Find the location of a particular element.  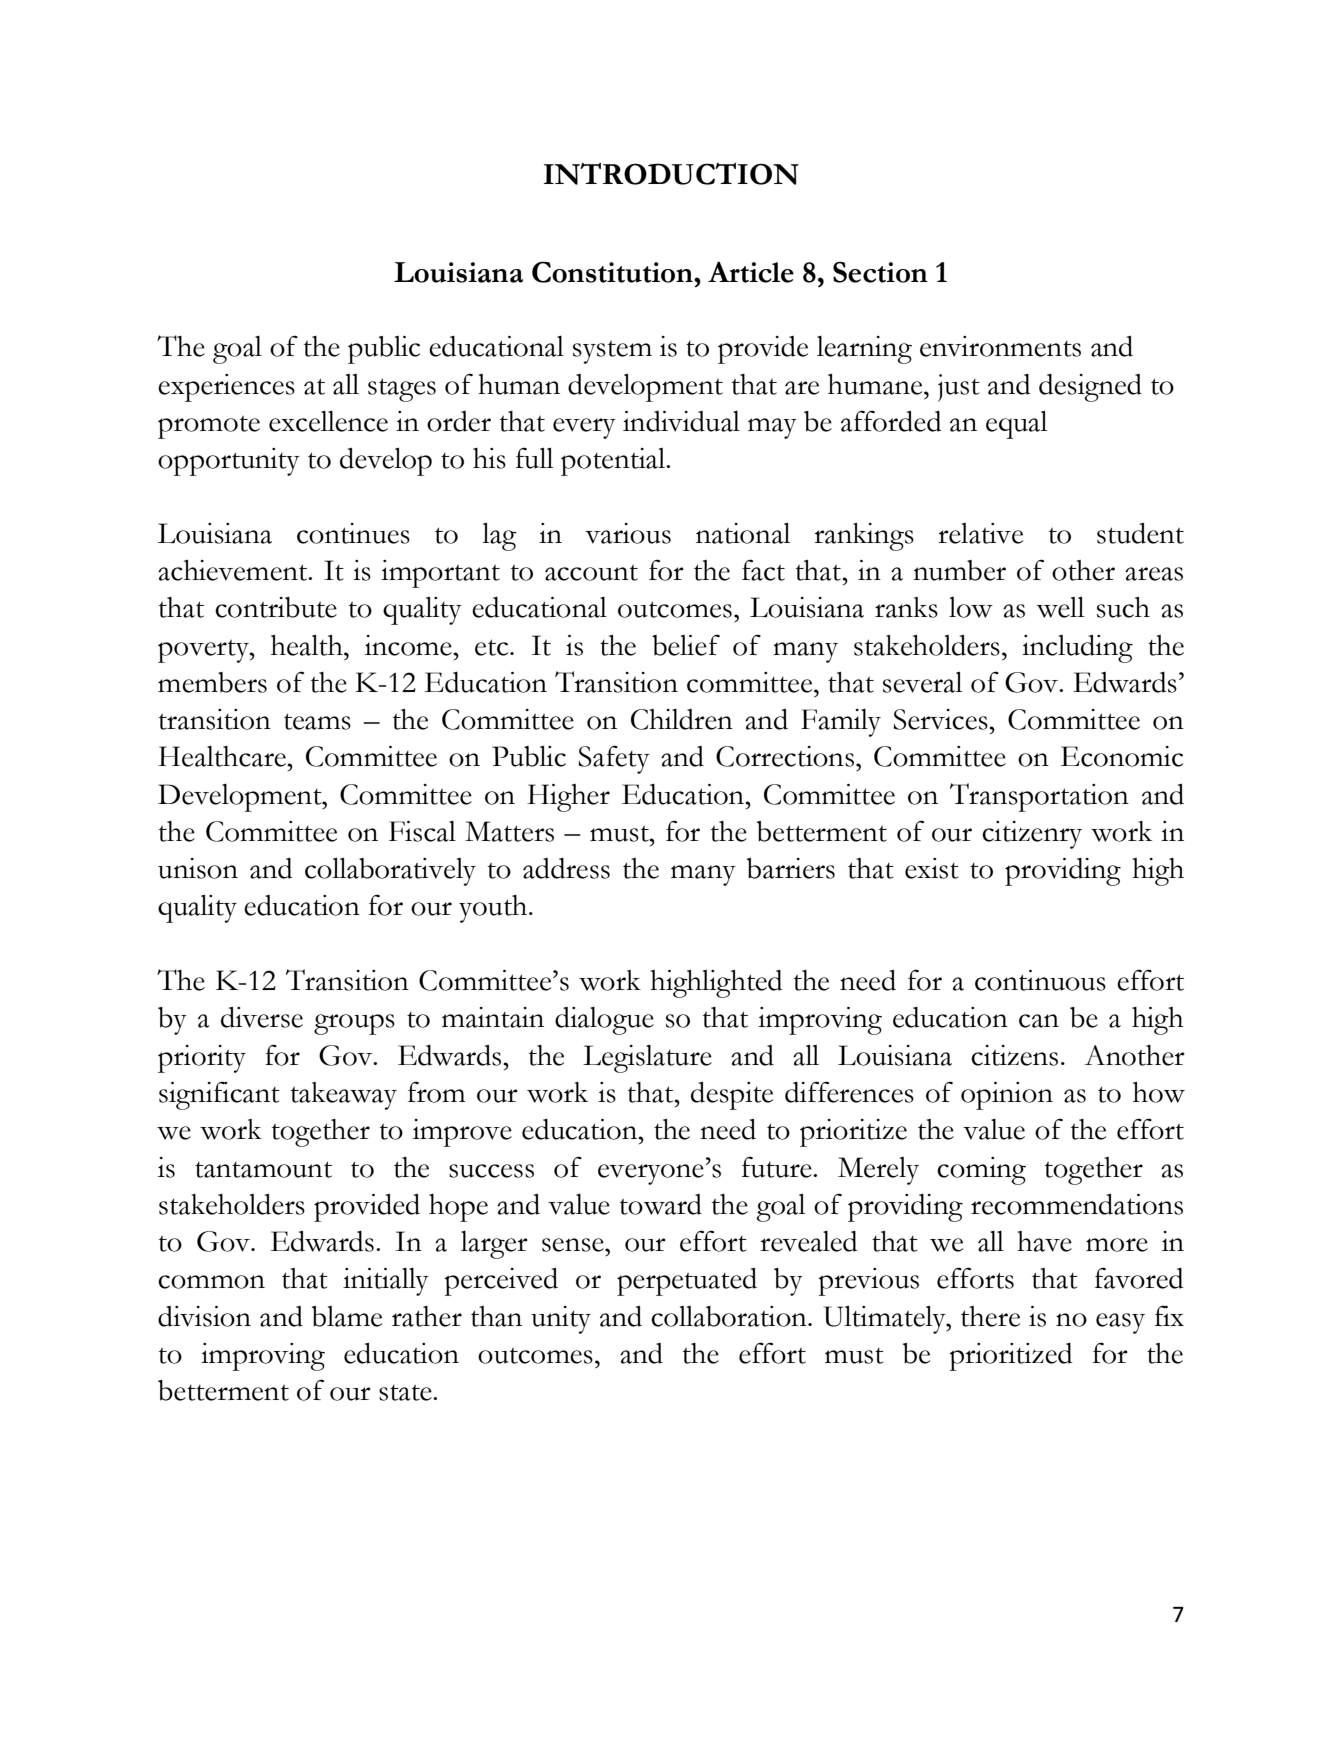

citizens is located at coordinates (1014, 1055).
